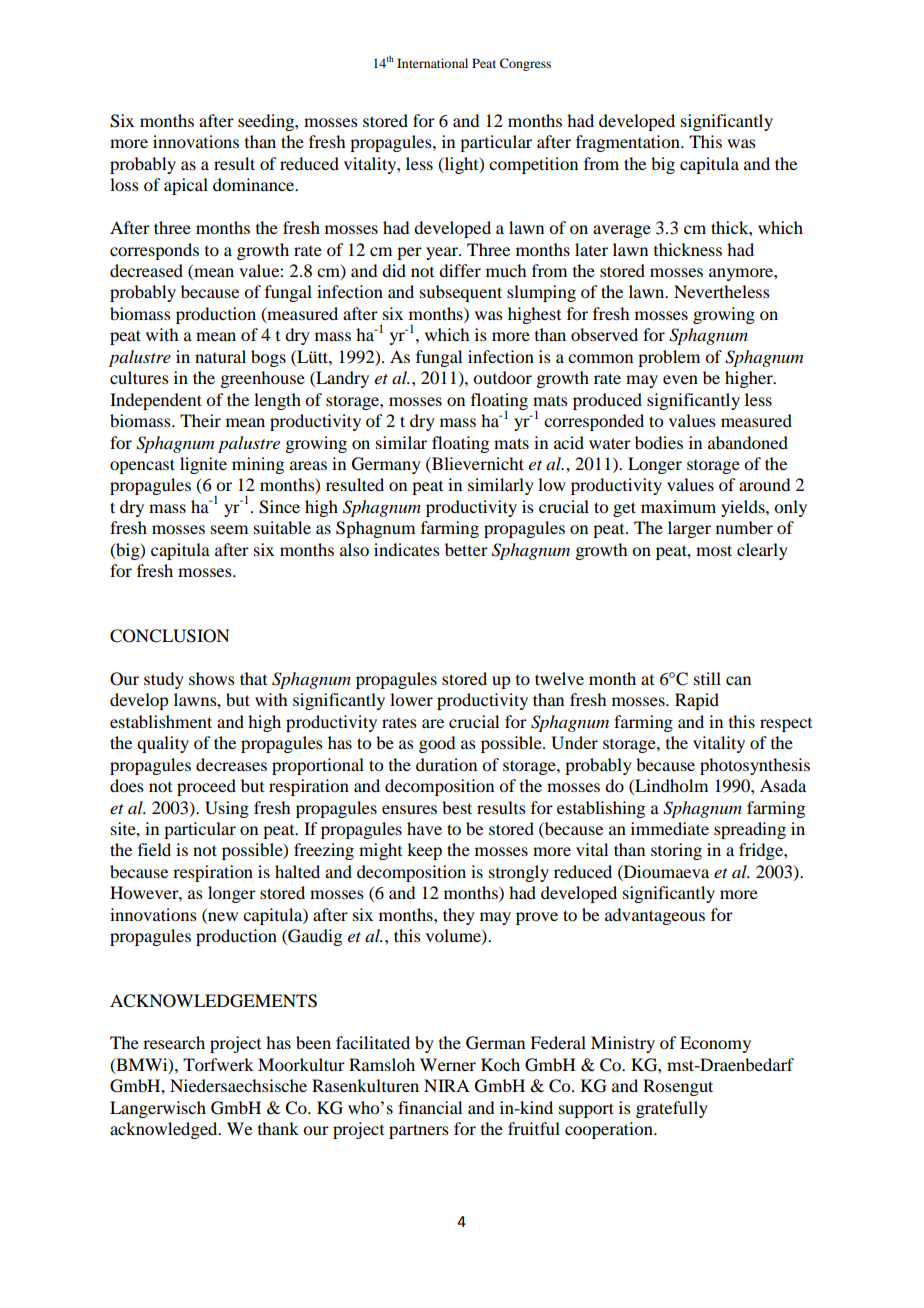  Describe the element at coordinates (231, 764) in the screenshot. I see `decreases` at that location.
